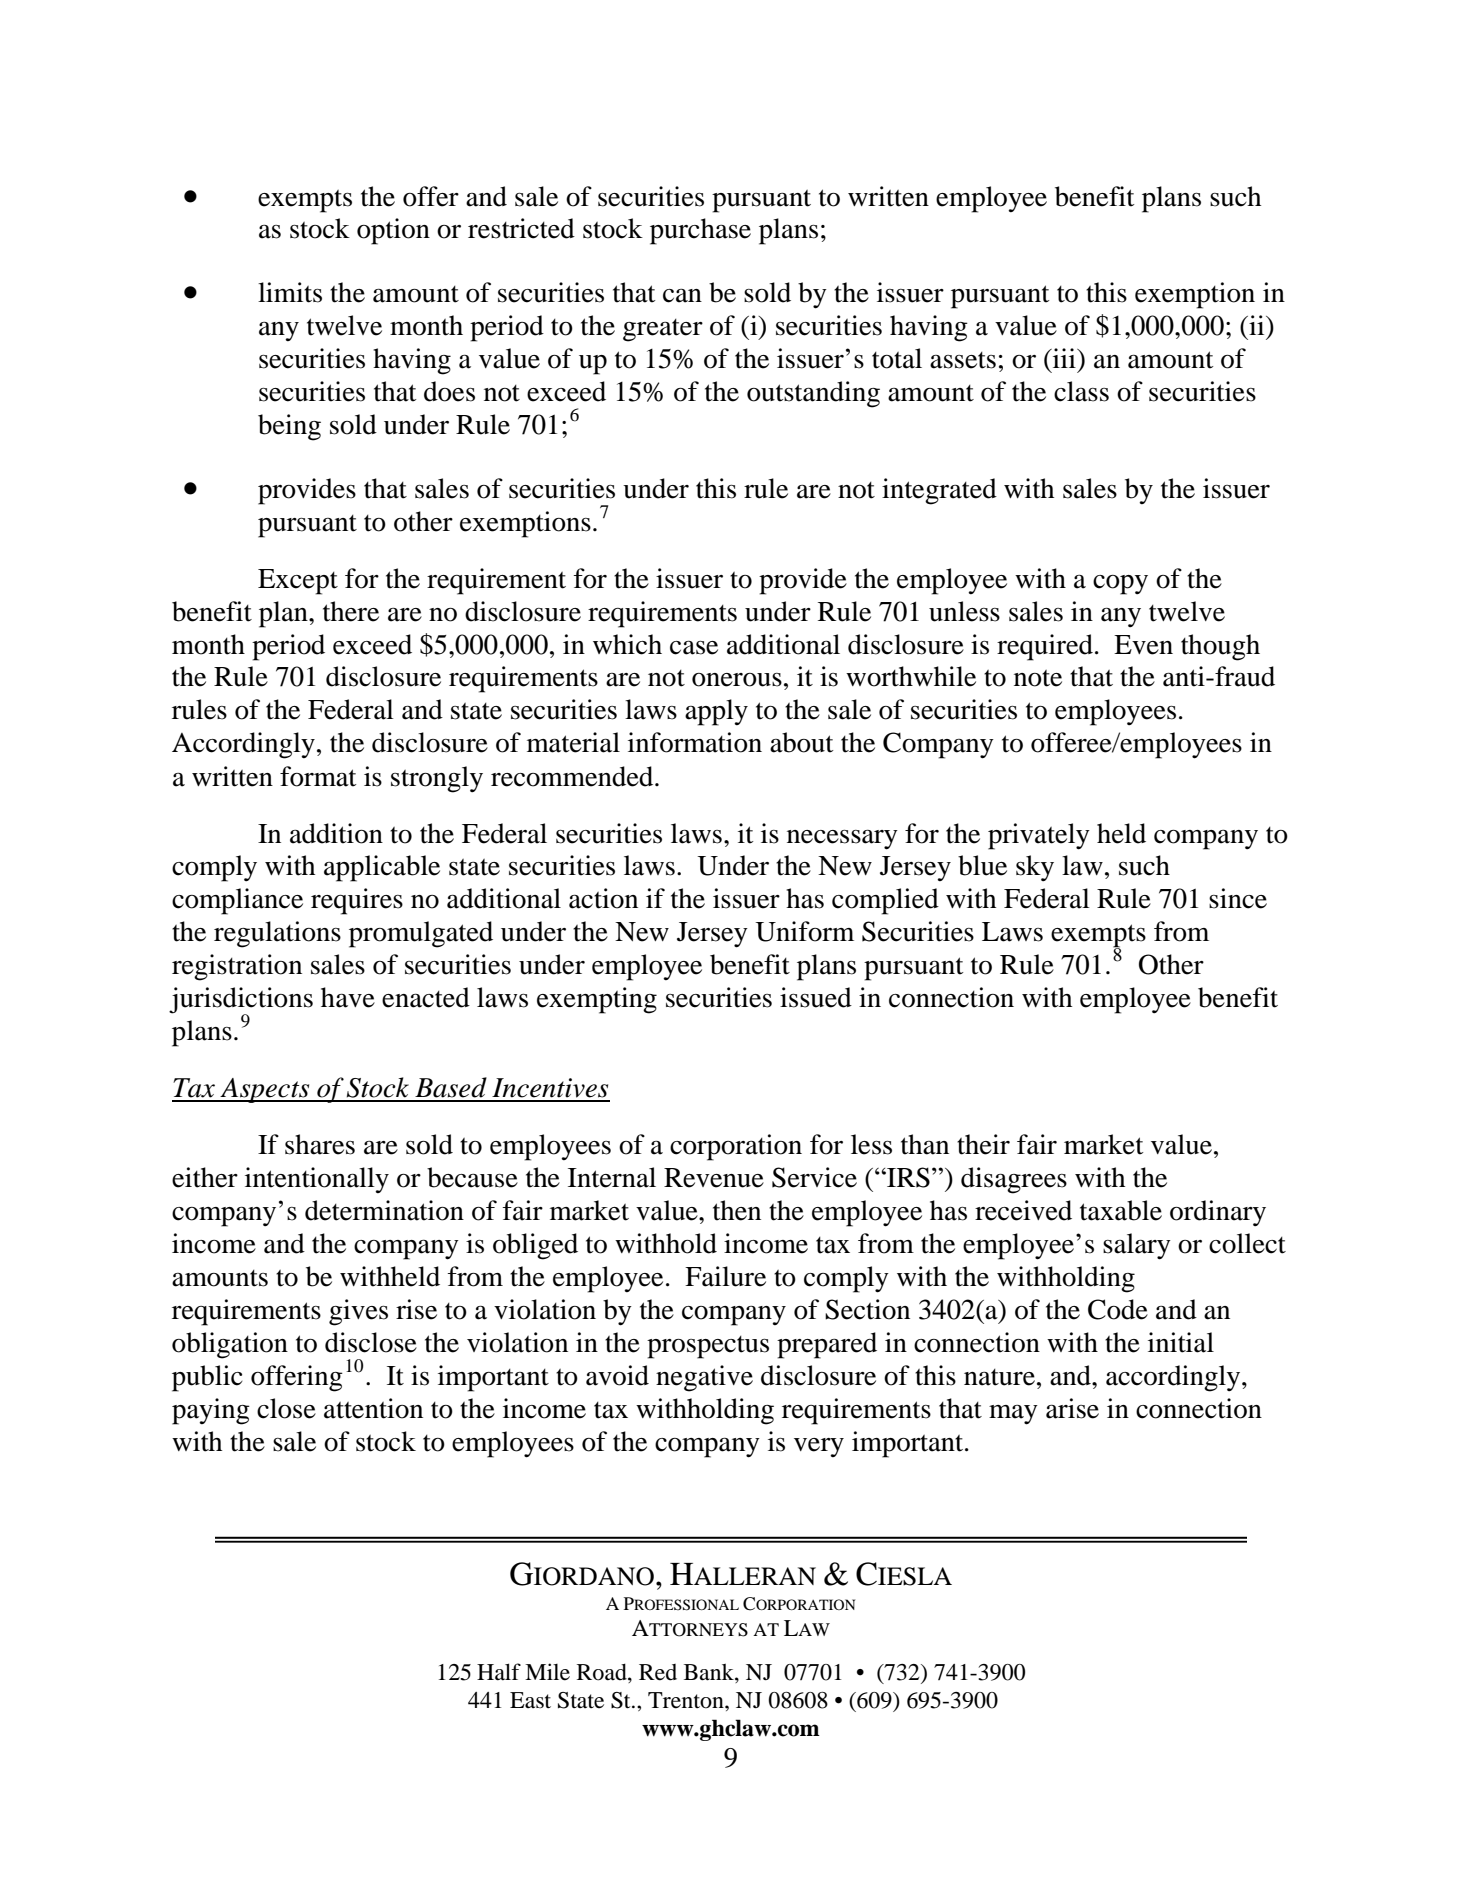 This screenshot has height=1893, width=1462. I want to click on Half, so click(499, 1672).
